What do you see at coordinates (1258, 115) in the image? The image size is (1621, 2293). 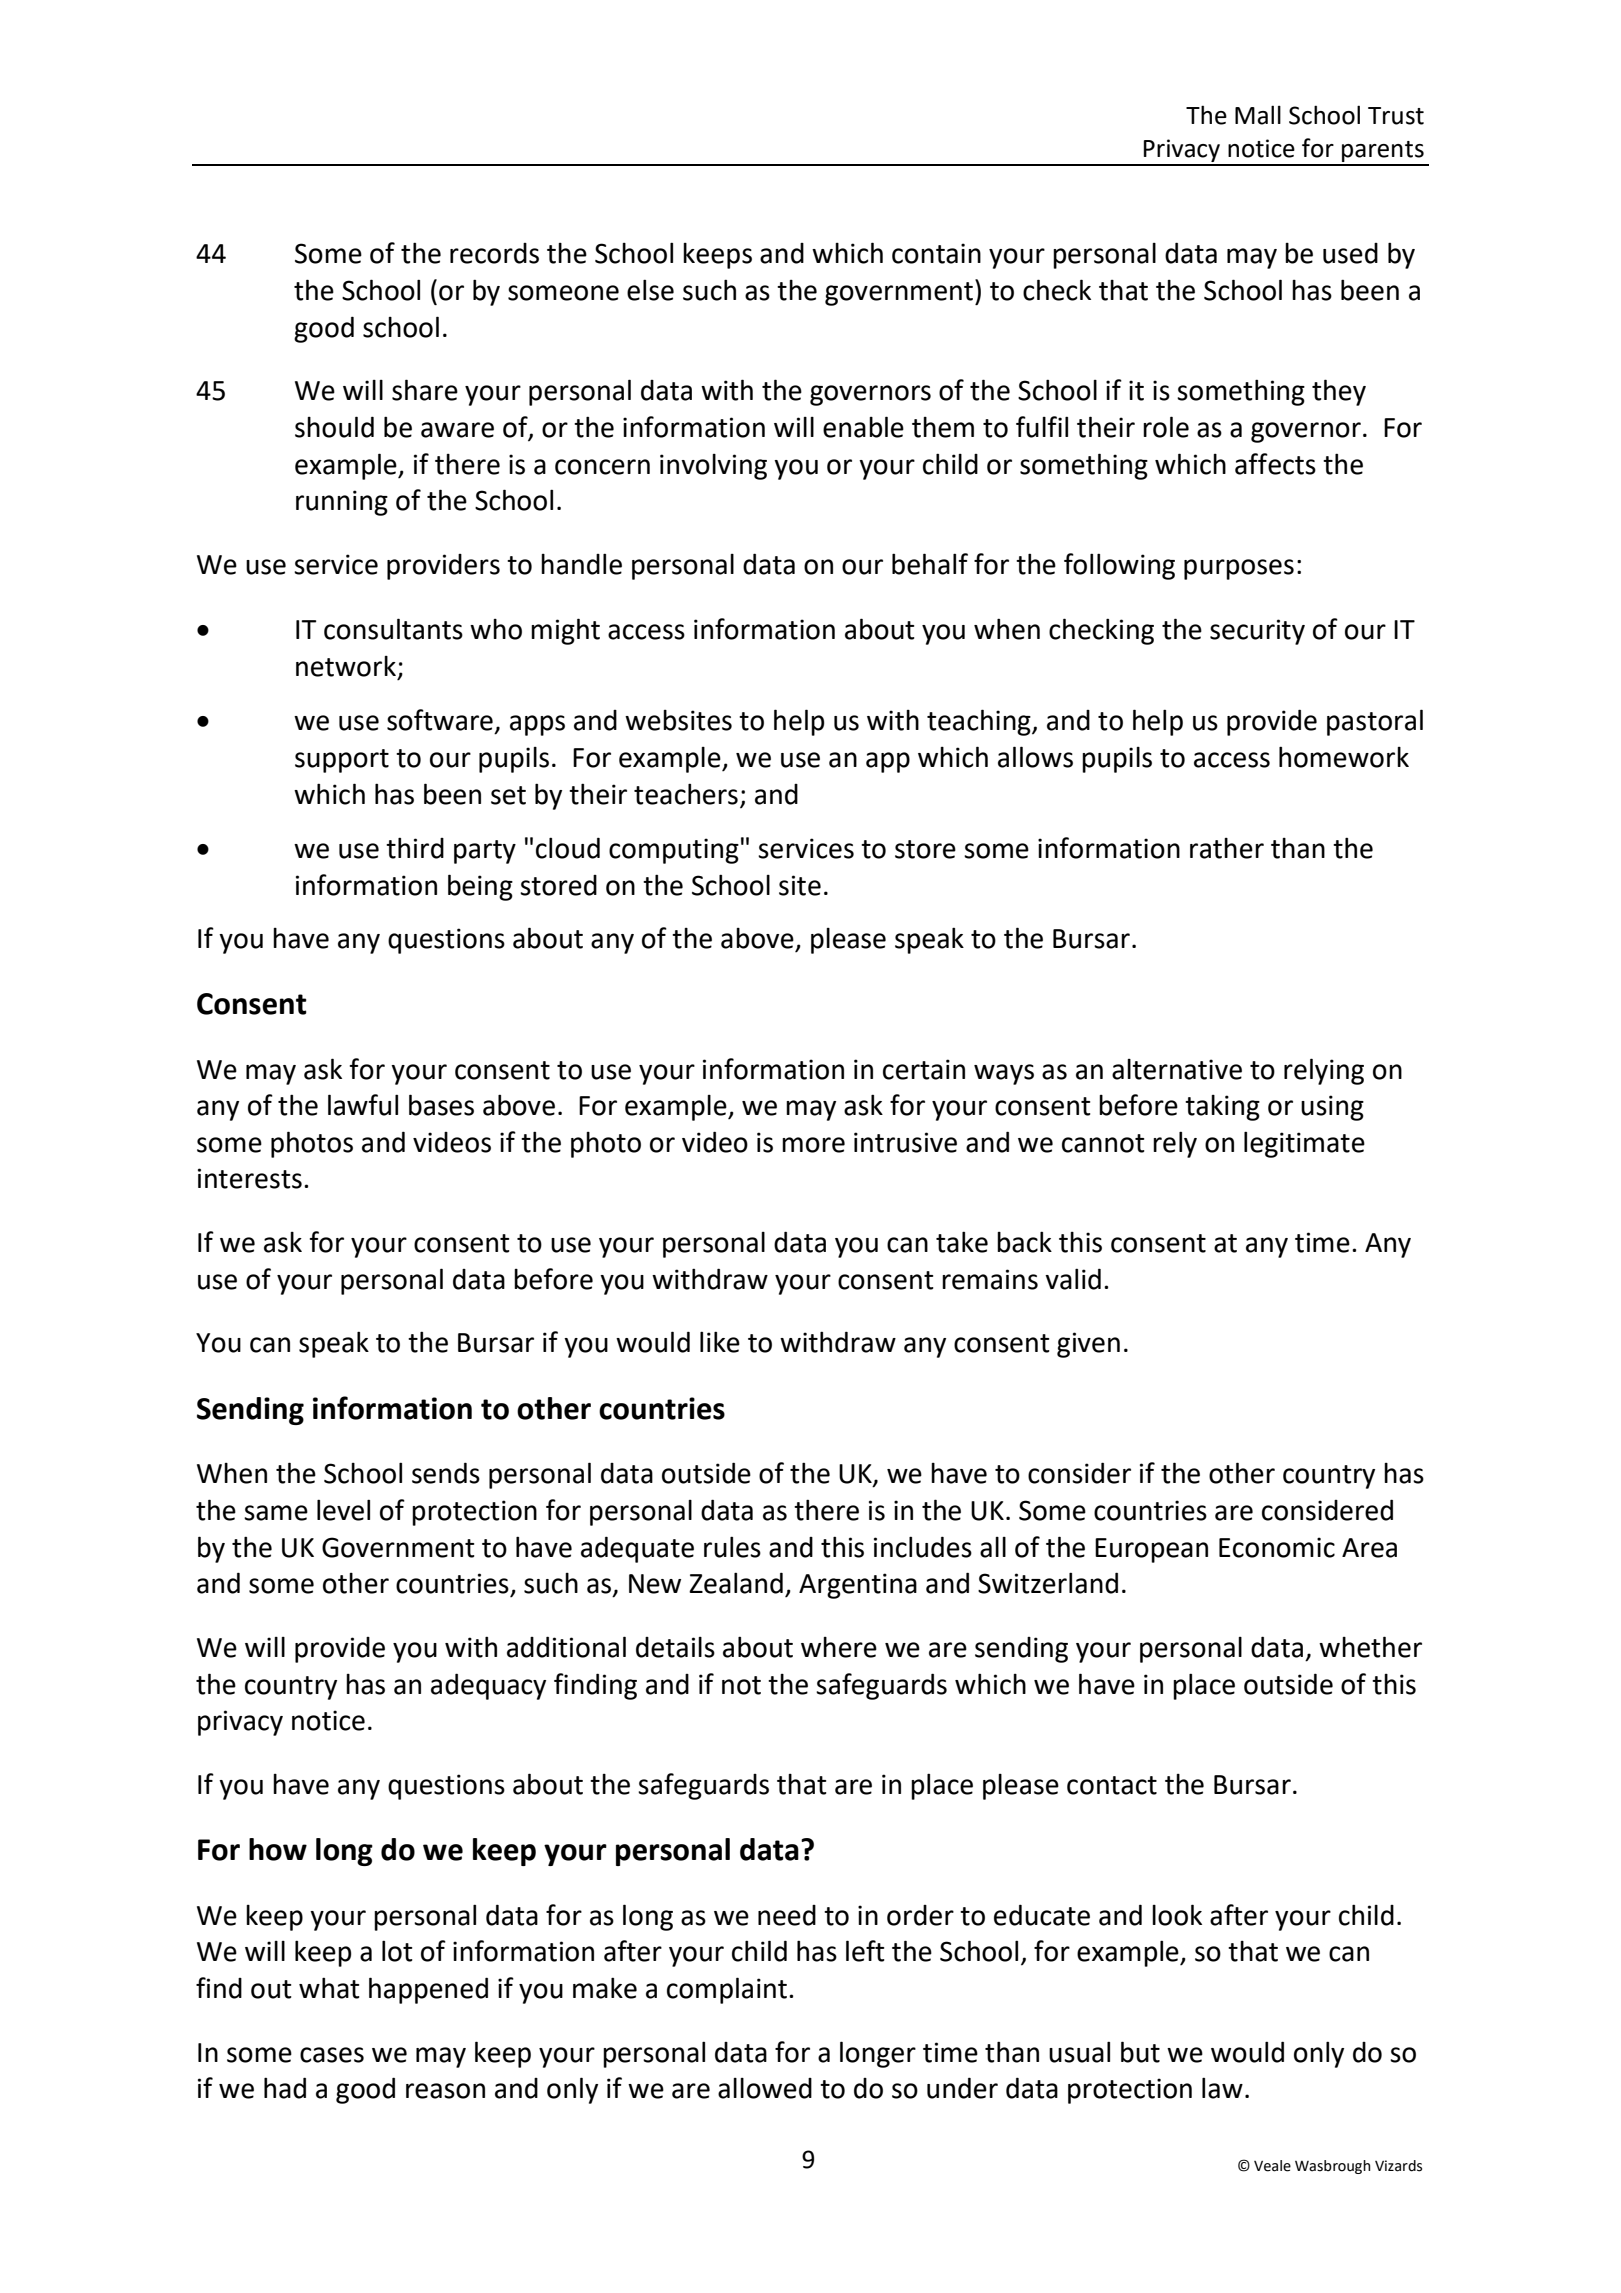 I see `Mall` at bounding box center [1258, 115].
